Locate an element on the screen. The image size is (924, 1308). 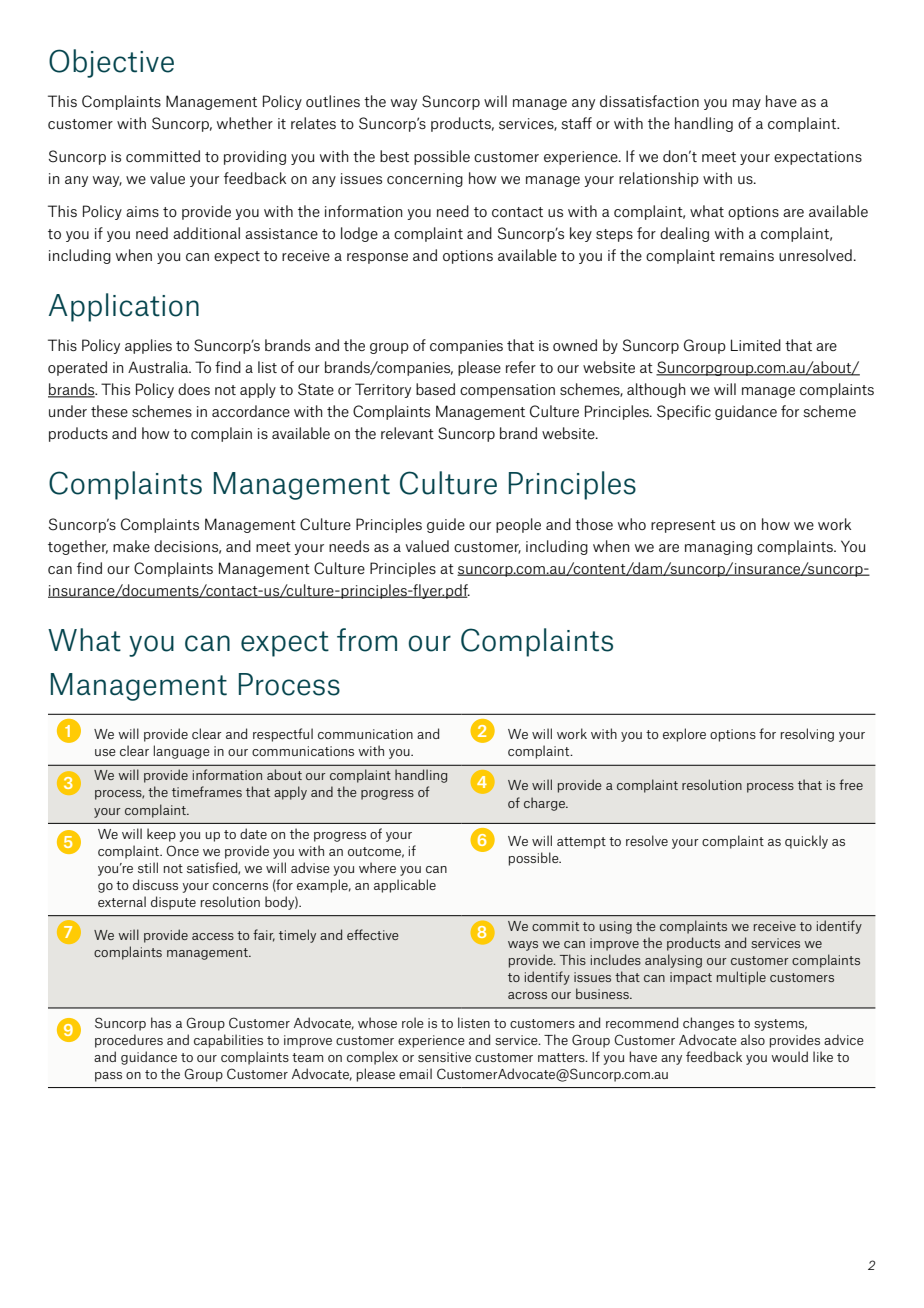
dissatisfaction is located at coordinates (649, 101).
